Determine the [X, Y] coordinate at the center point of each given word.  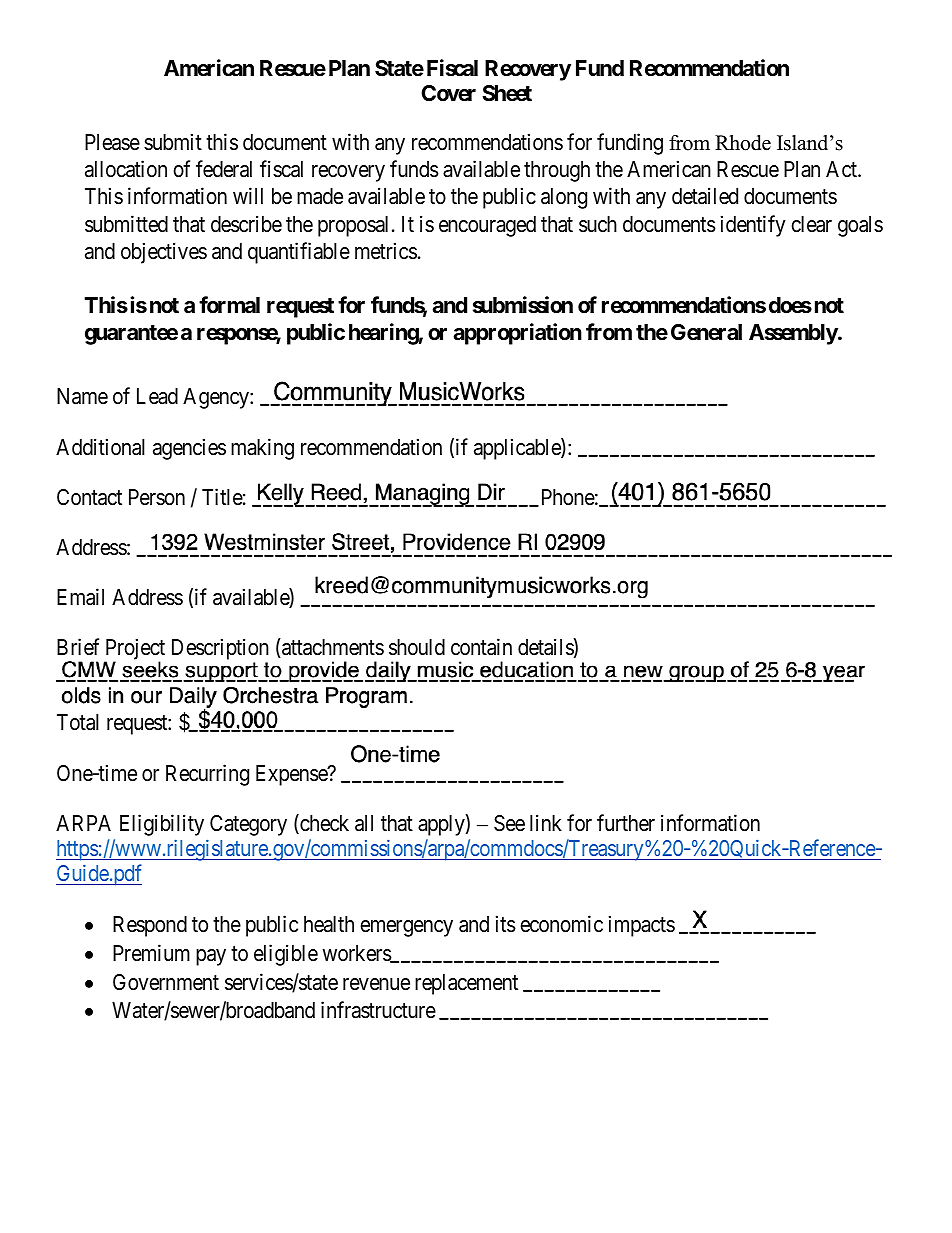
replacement [466, 984]
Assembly [794, 334]
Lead [157, 396]
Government [166, 982]
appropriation [517, 334]
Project [134, 650]
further [626, 823]
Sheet [507, 93]
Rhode [743, 143]
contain [481, 647]
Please [112, 142]
